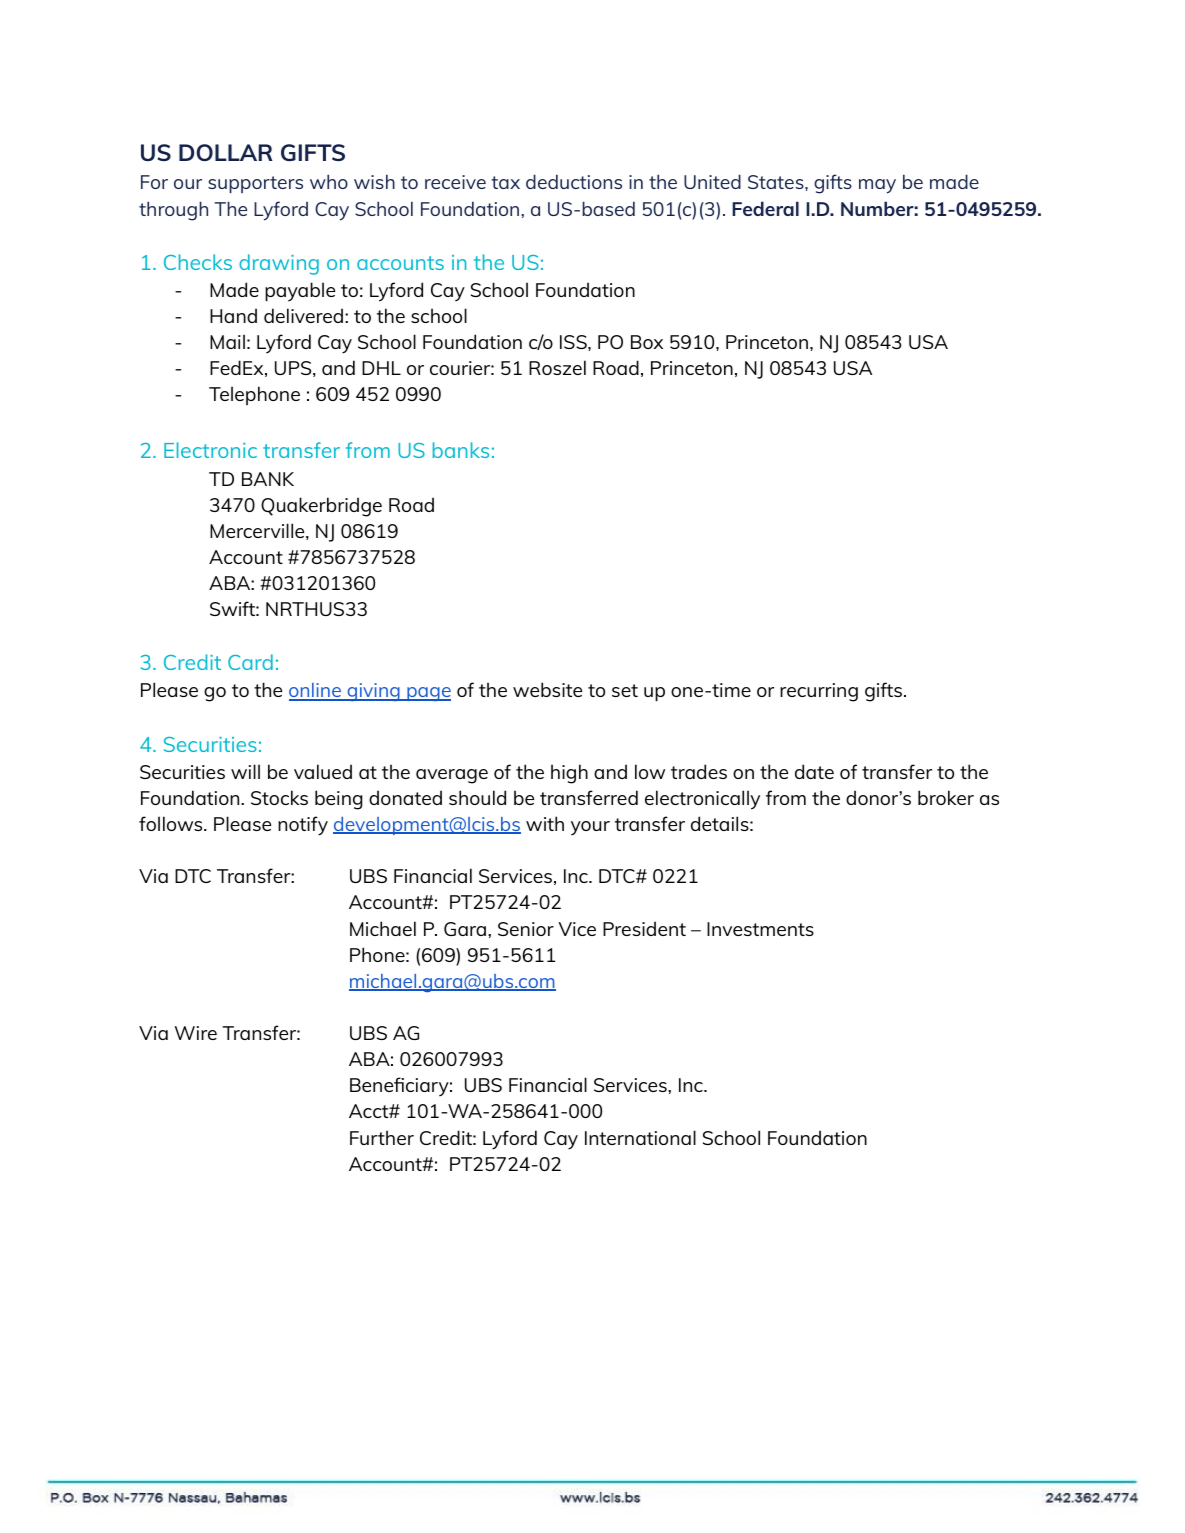 Image resolution: width=1185 pixels, height=1533 pixels. I want to click on International, so click(640, 1137).
